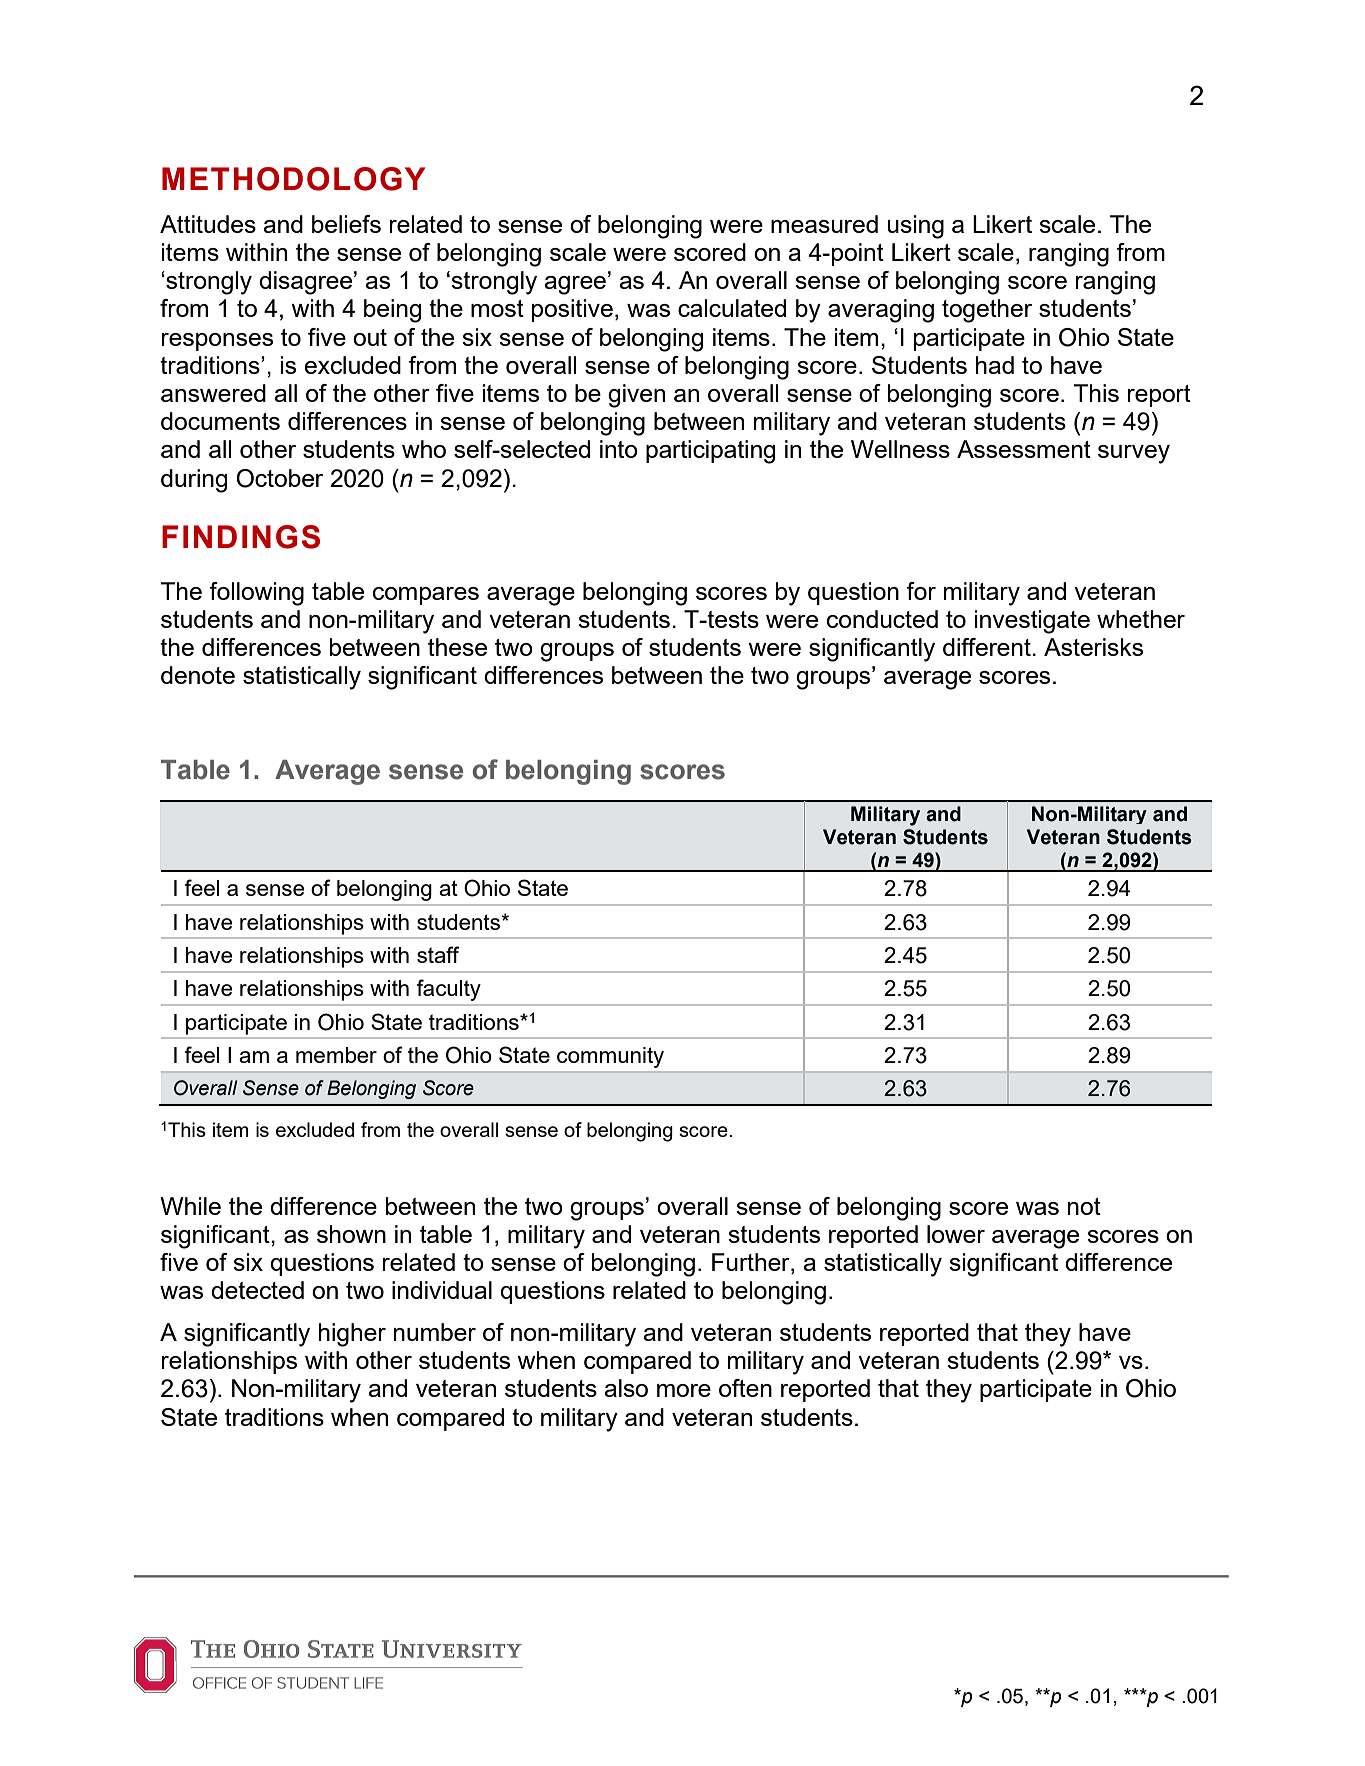 The image size is (1365, 1766). I want to click on different, so click(988, 647).
